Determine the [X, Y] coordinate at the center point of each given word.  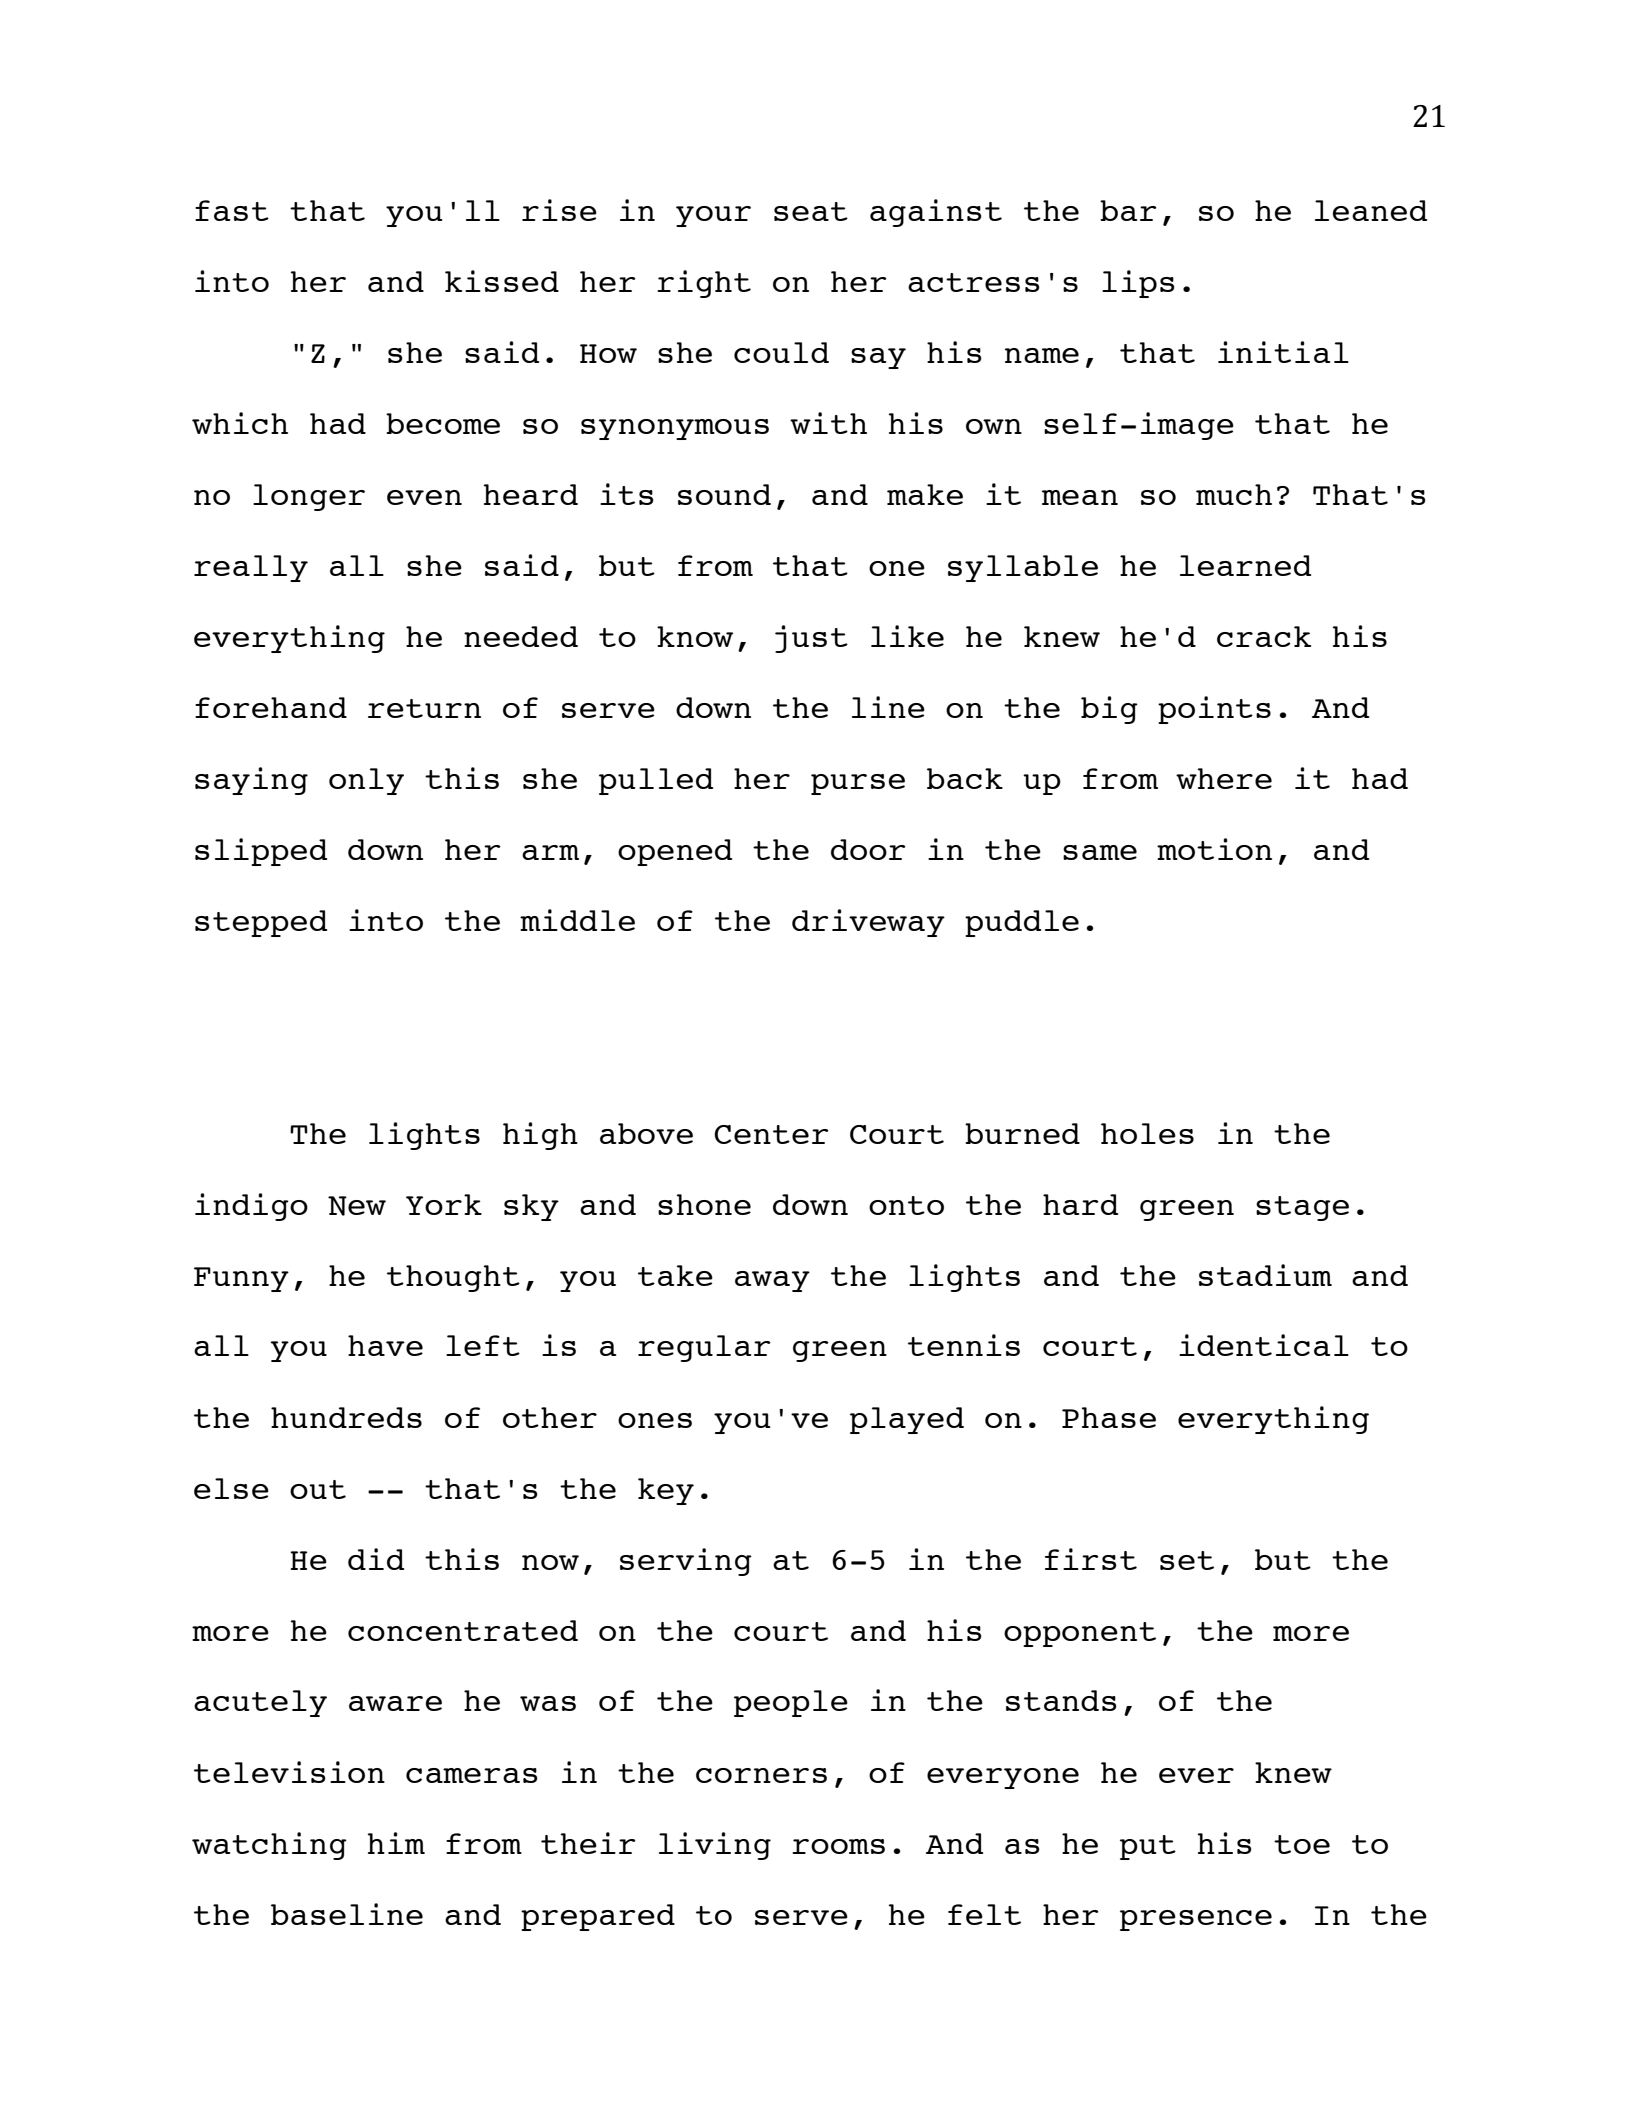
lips [1138, 284]
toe [1302, 1844]
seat [811, 211]
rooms [838, 1846]
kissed [502, 281]
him [396, 1843]
